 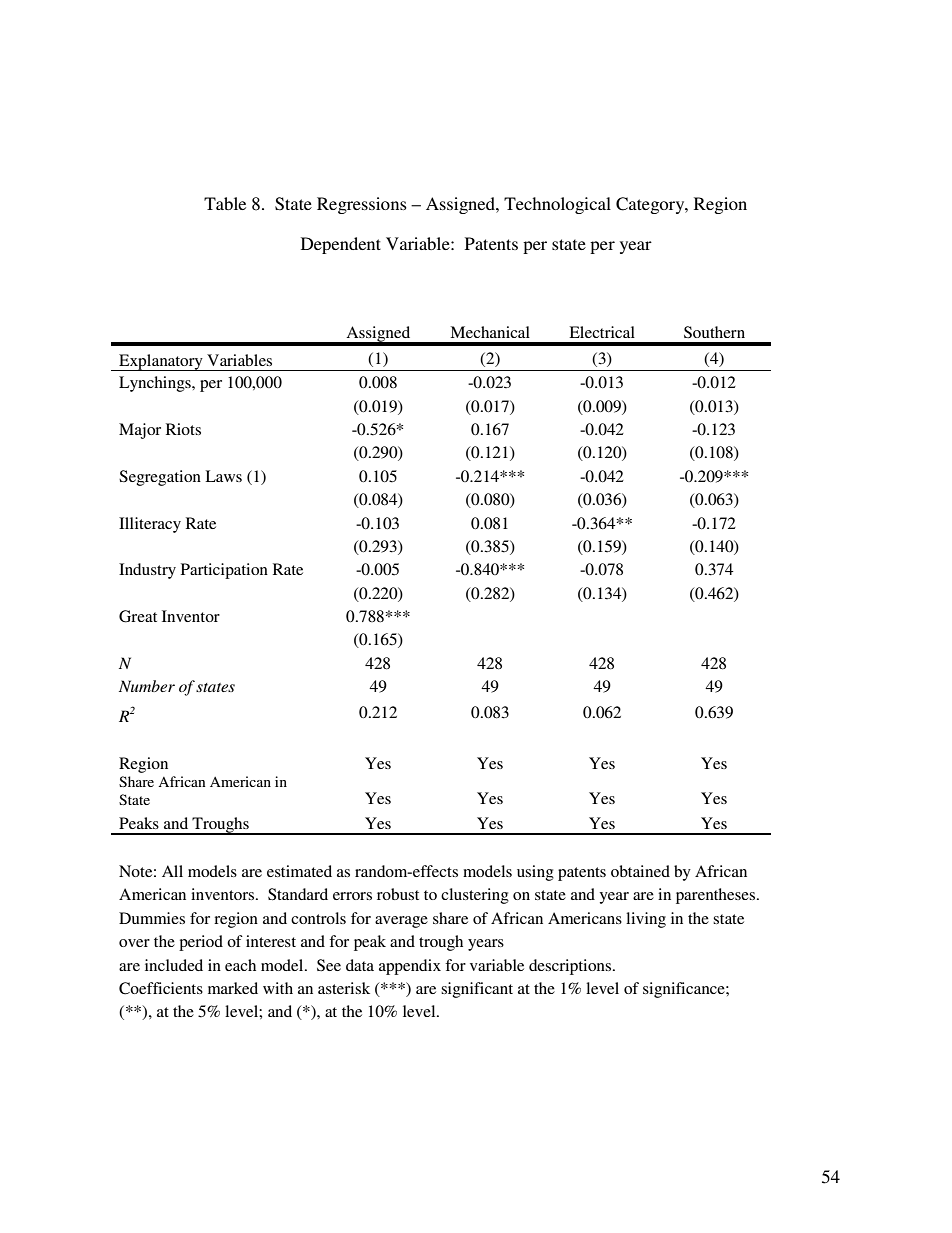 What do you see at coordinates (717, 896) in the screenshot?
I see `parentheses` at bounding box center [717, 896].
